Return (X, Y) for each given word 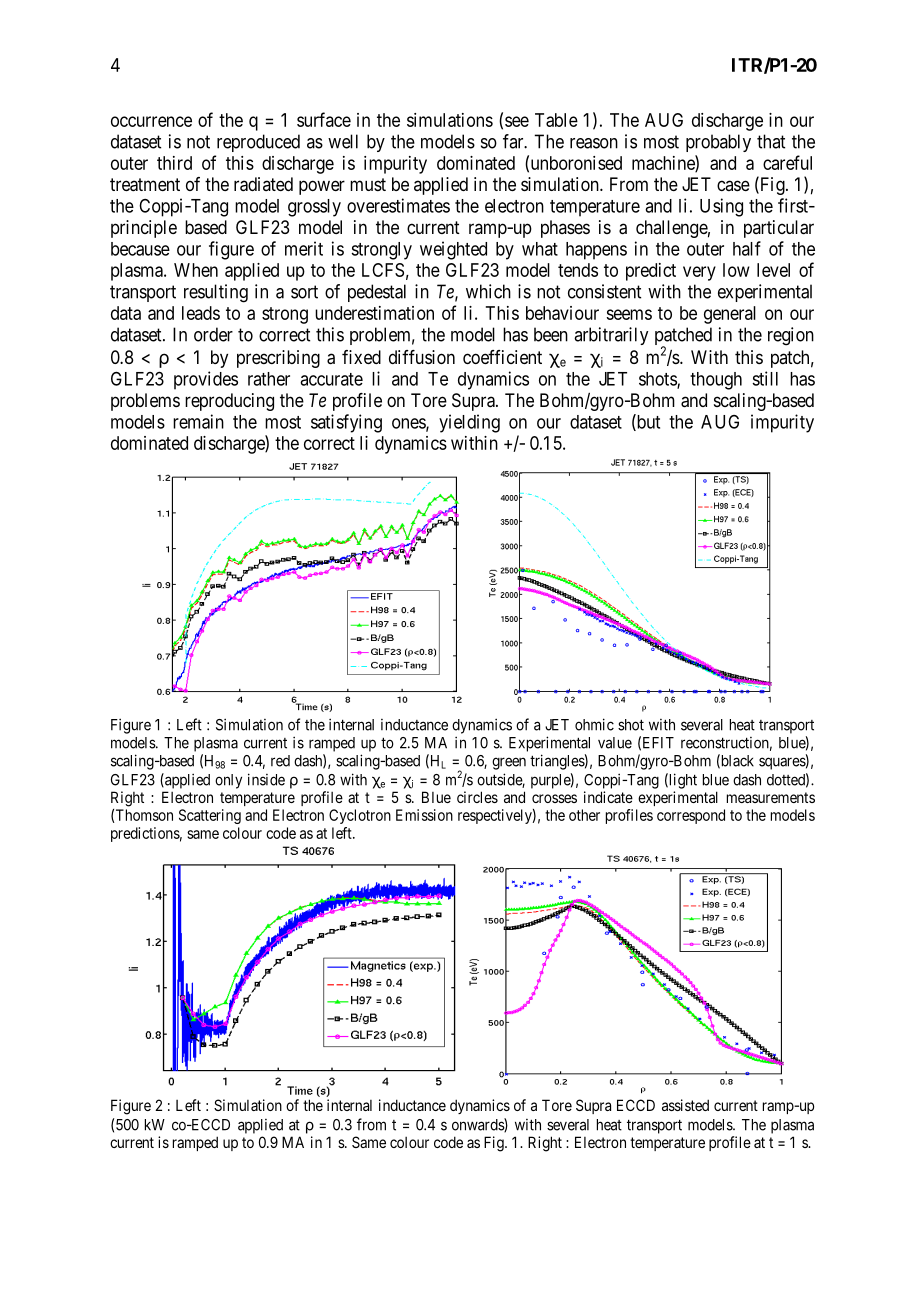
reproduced (258, 143)
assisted (685, 1105)
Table (556, 120)
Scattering (210, 816)
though (716, 381)
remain (198, 421)
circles (477, 797)
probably (718, 143)
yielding (469, 423)
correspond (691, 816)
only (228, 781)
